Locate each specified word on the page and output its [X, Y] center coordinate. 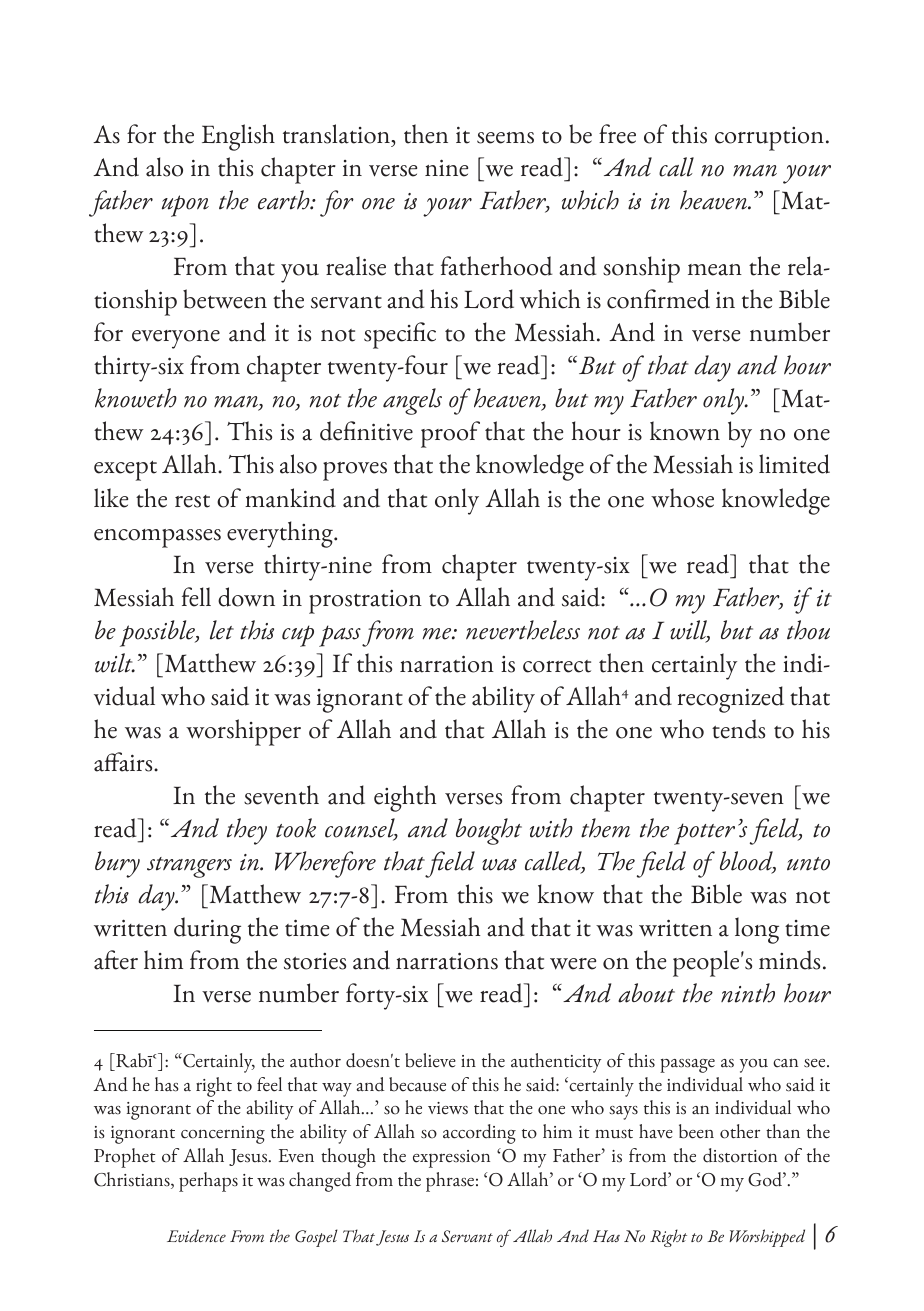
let [222, 630]
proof [450, 434]
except [125, 471]
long [757, 930]
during [207, 930]
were [573, 964]
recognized [731, 699]
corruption [769, 139]
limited [794, 464]
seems [505, 138]
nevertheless [523, 630]
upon [185, 206]
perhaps [208, 1182]
